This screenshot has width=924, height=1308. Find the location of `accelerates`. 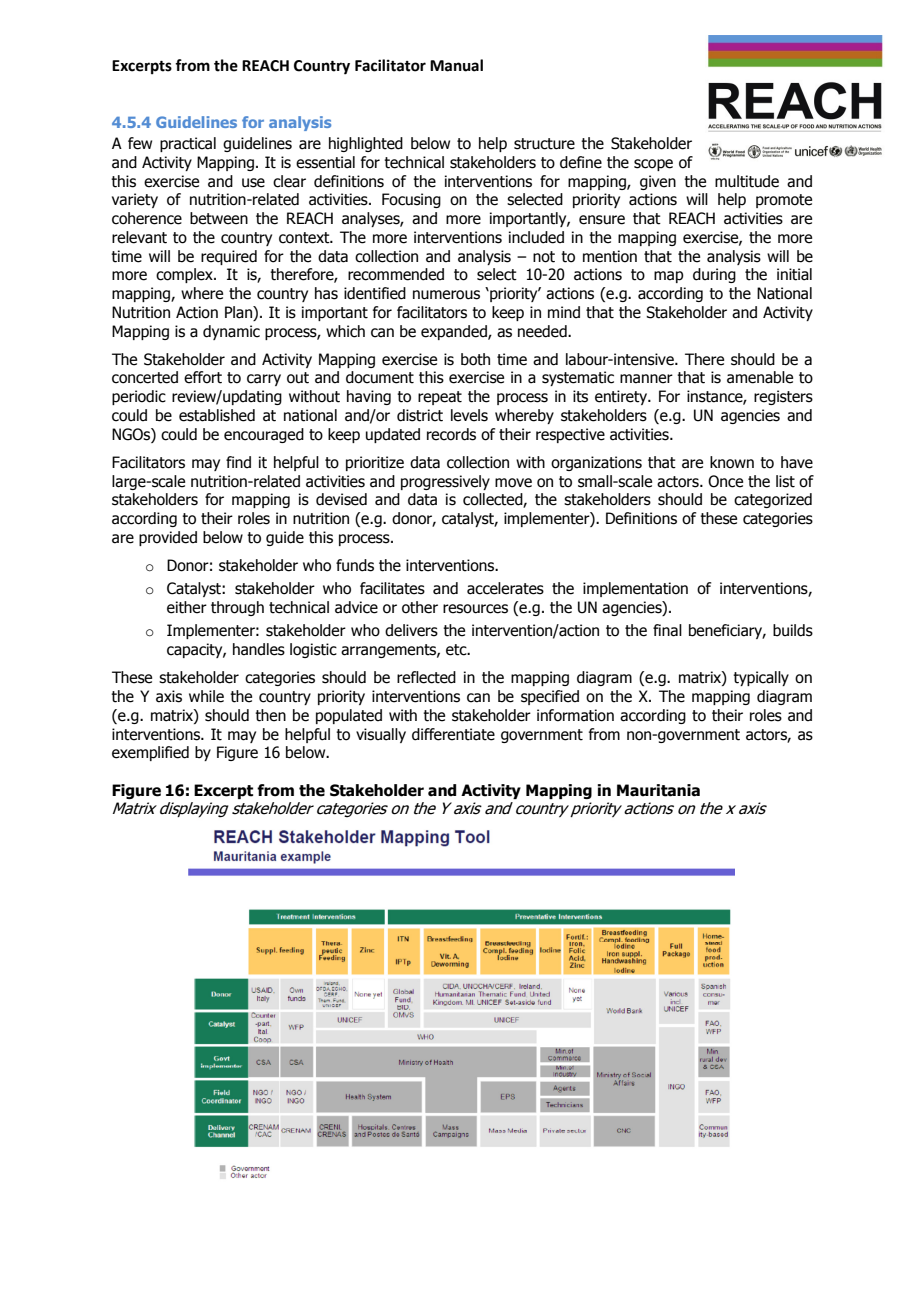

accelerates is located at coordinates (505, 588).
